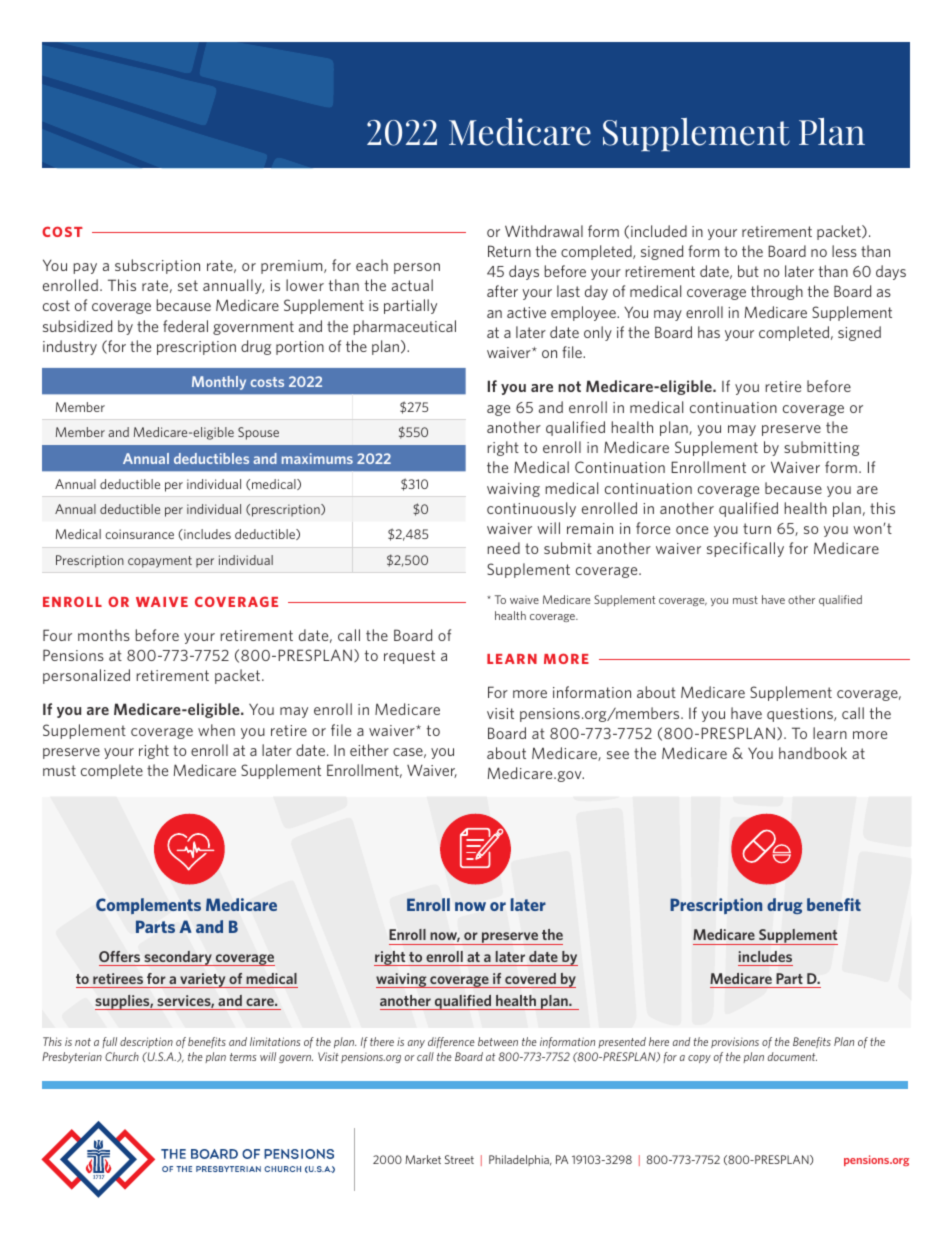 The width and height of the screenshot is (952, 1233). Describe the element at coordinates (735, 1042) in the screenshot. I see `provisions` at that location.
